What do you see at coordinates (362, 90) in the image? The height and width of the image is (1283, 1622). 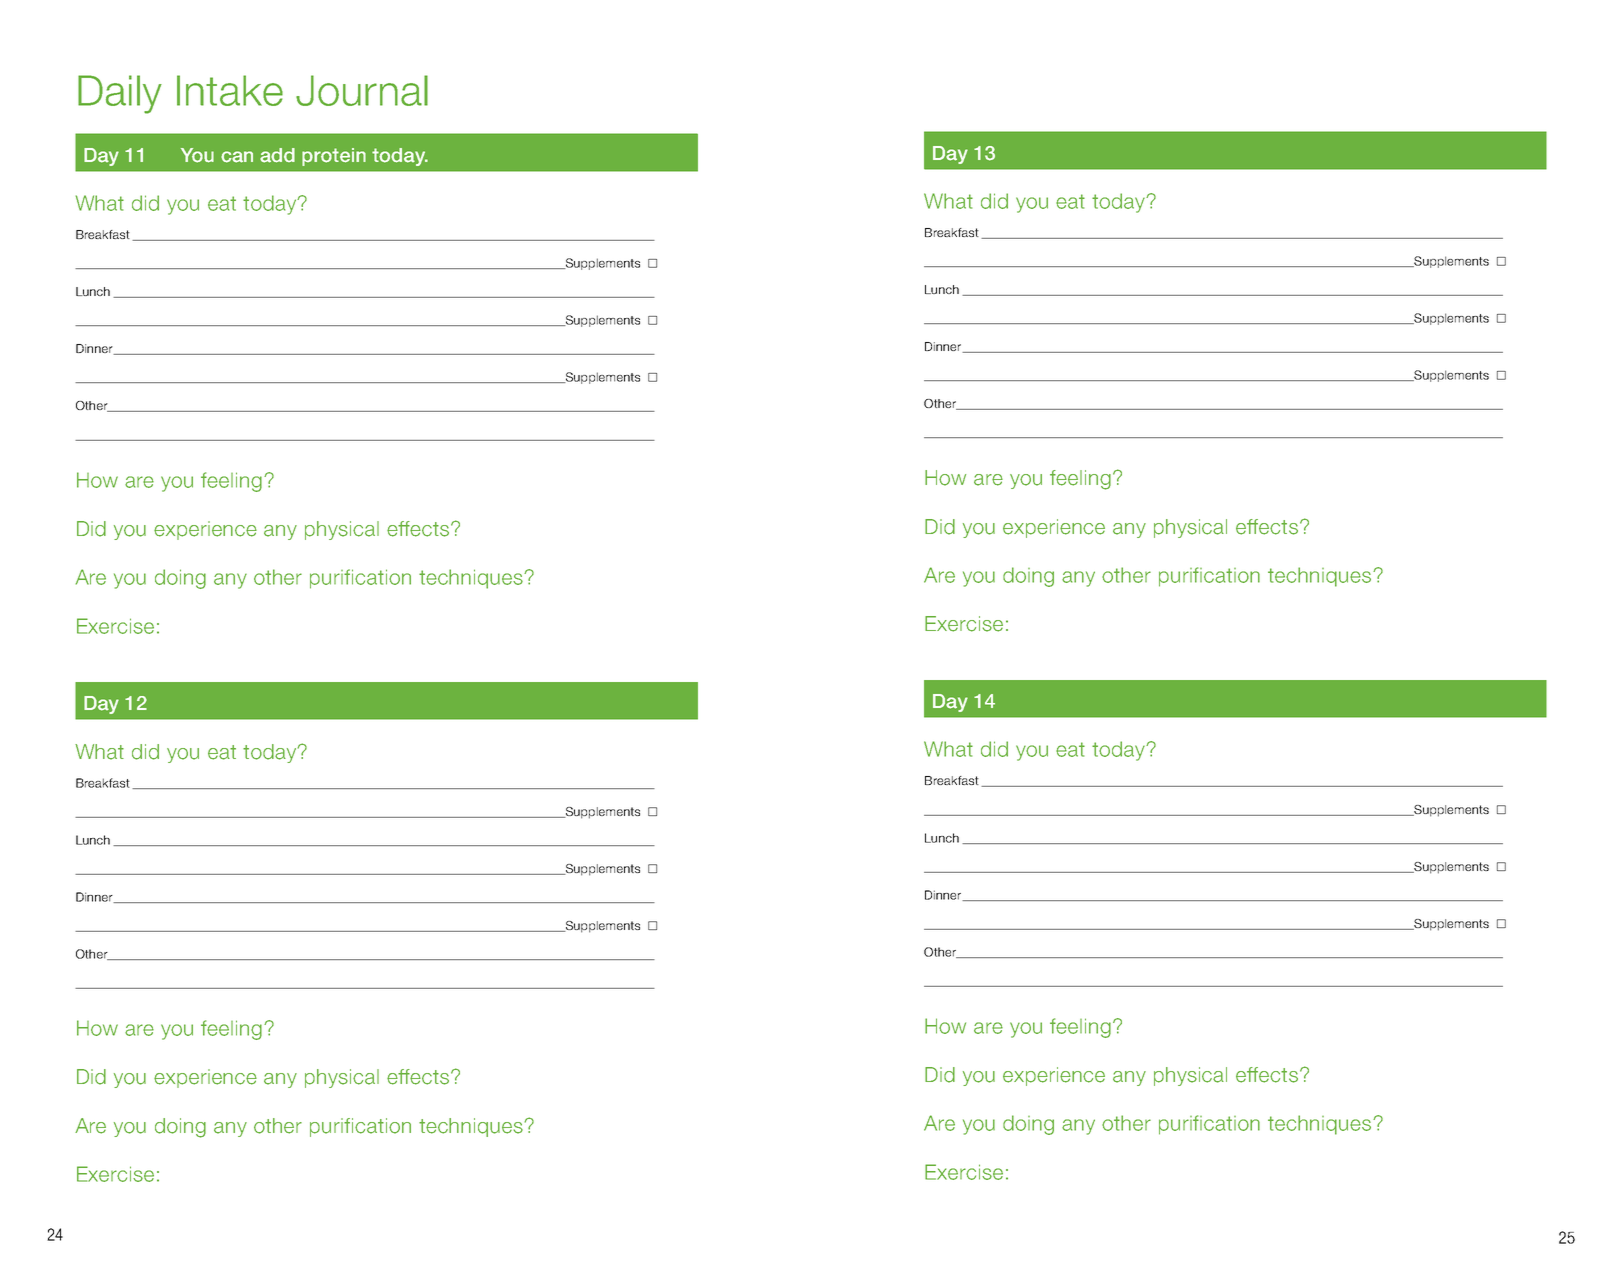 I see `Journal` at bounding box center [362, 90].
